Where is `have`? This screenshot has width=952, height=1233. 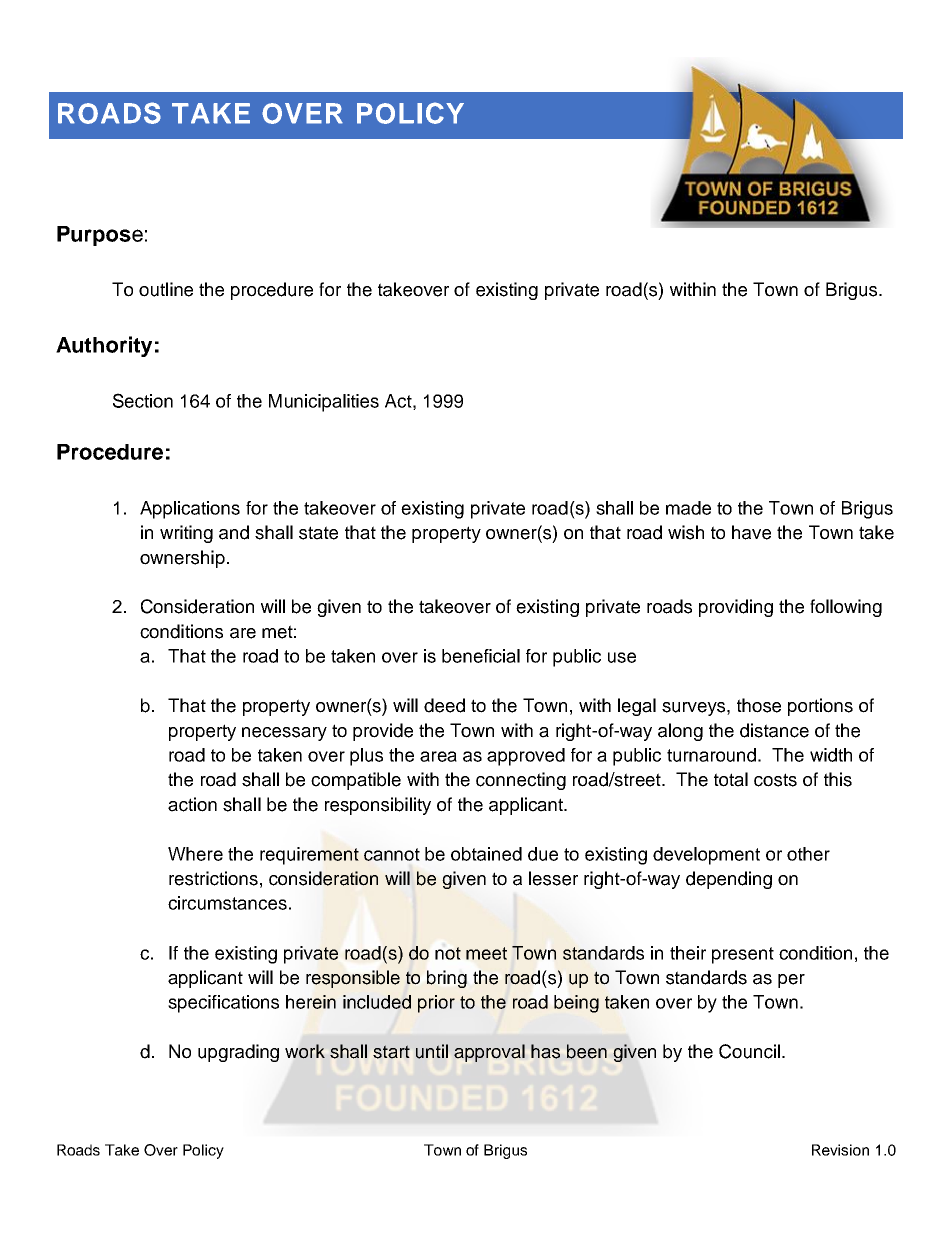
have is located at coordinates (751, 532).
